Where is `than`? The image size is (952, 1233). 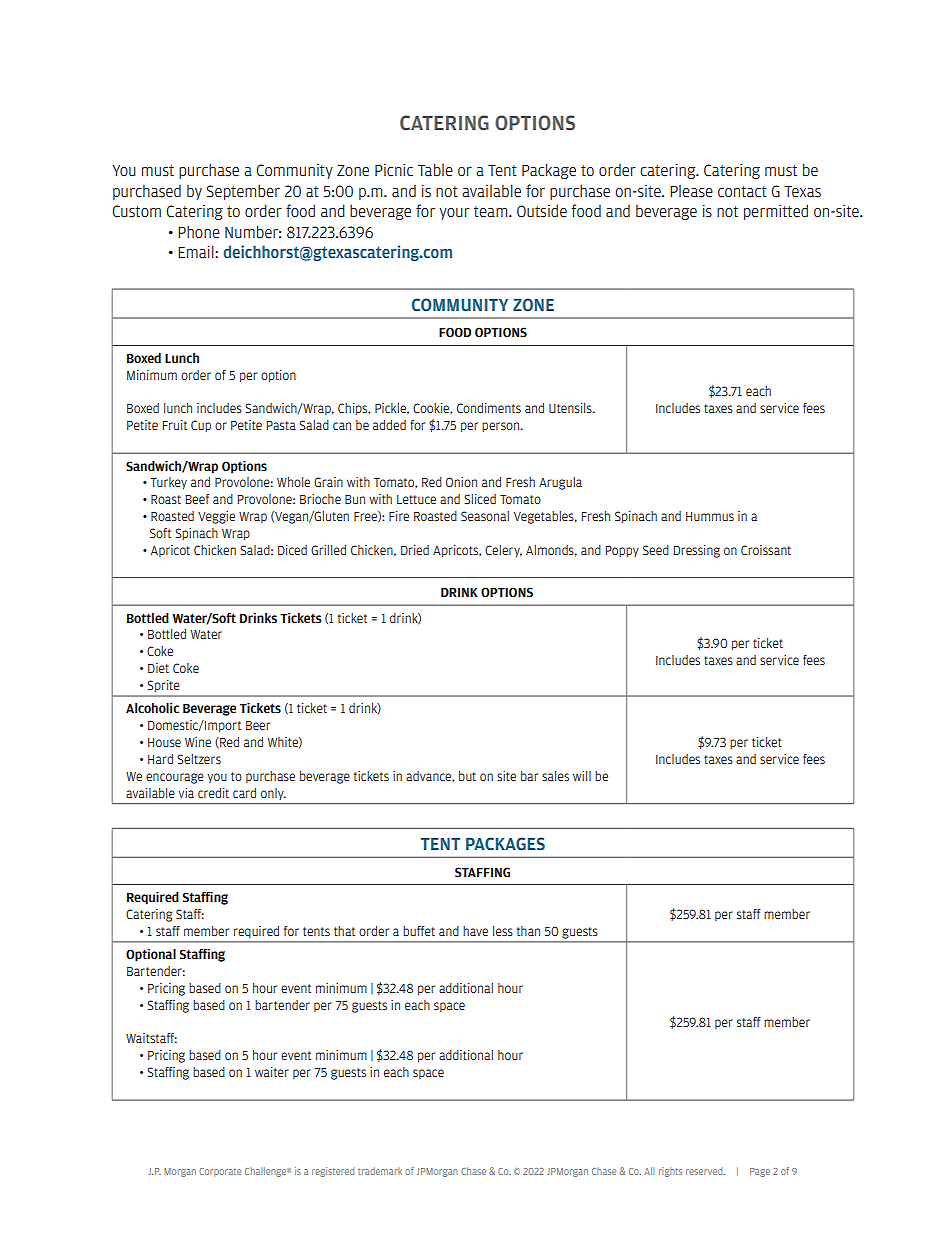 than is located at coordinates (528, 931).
